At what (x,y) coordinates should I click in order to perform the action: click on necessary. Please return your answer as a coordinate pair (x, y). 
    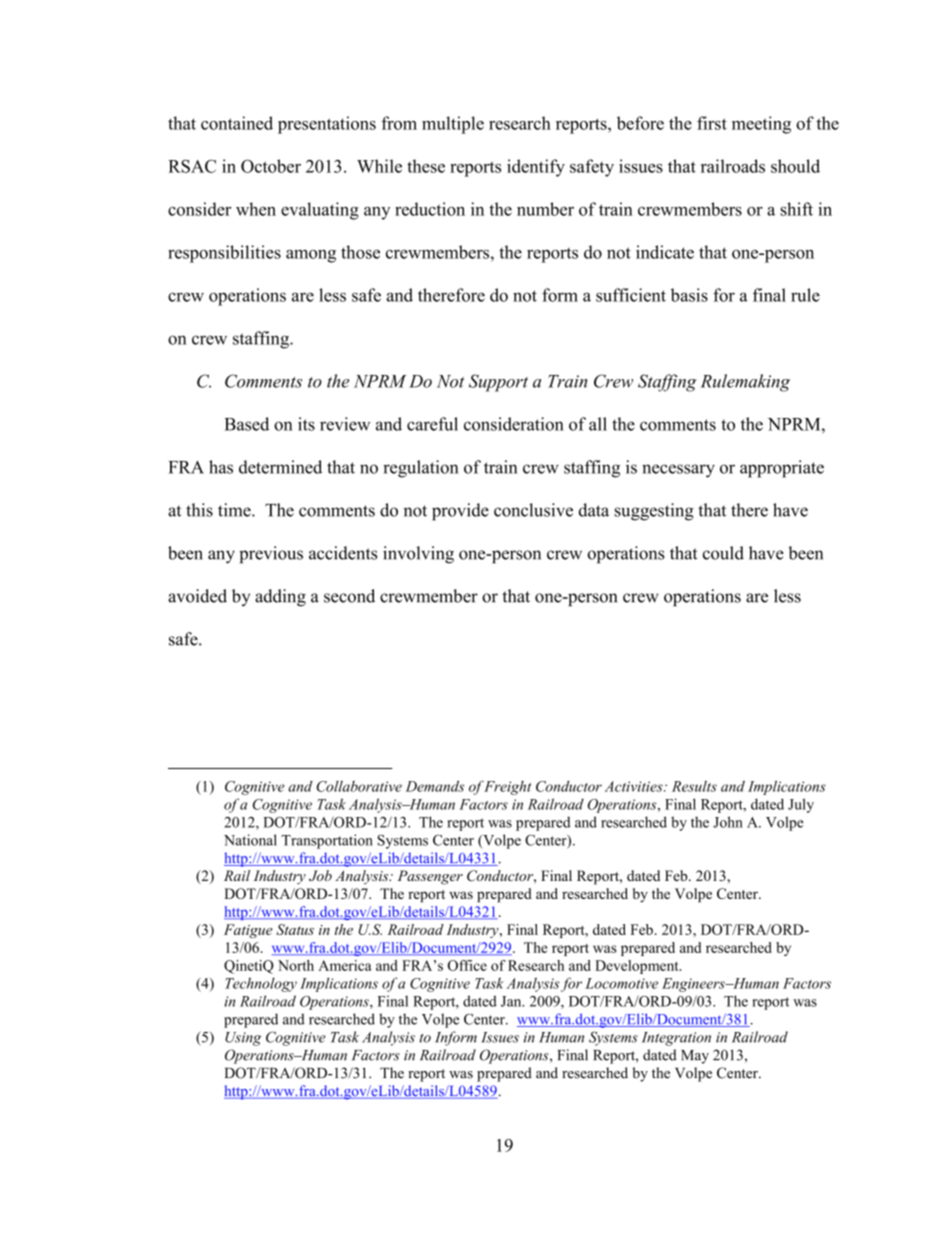
    Looking at the image, I should click on (678, 471).
